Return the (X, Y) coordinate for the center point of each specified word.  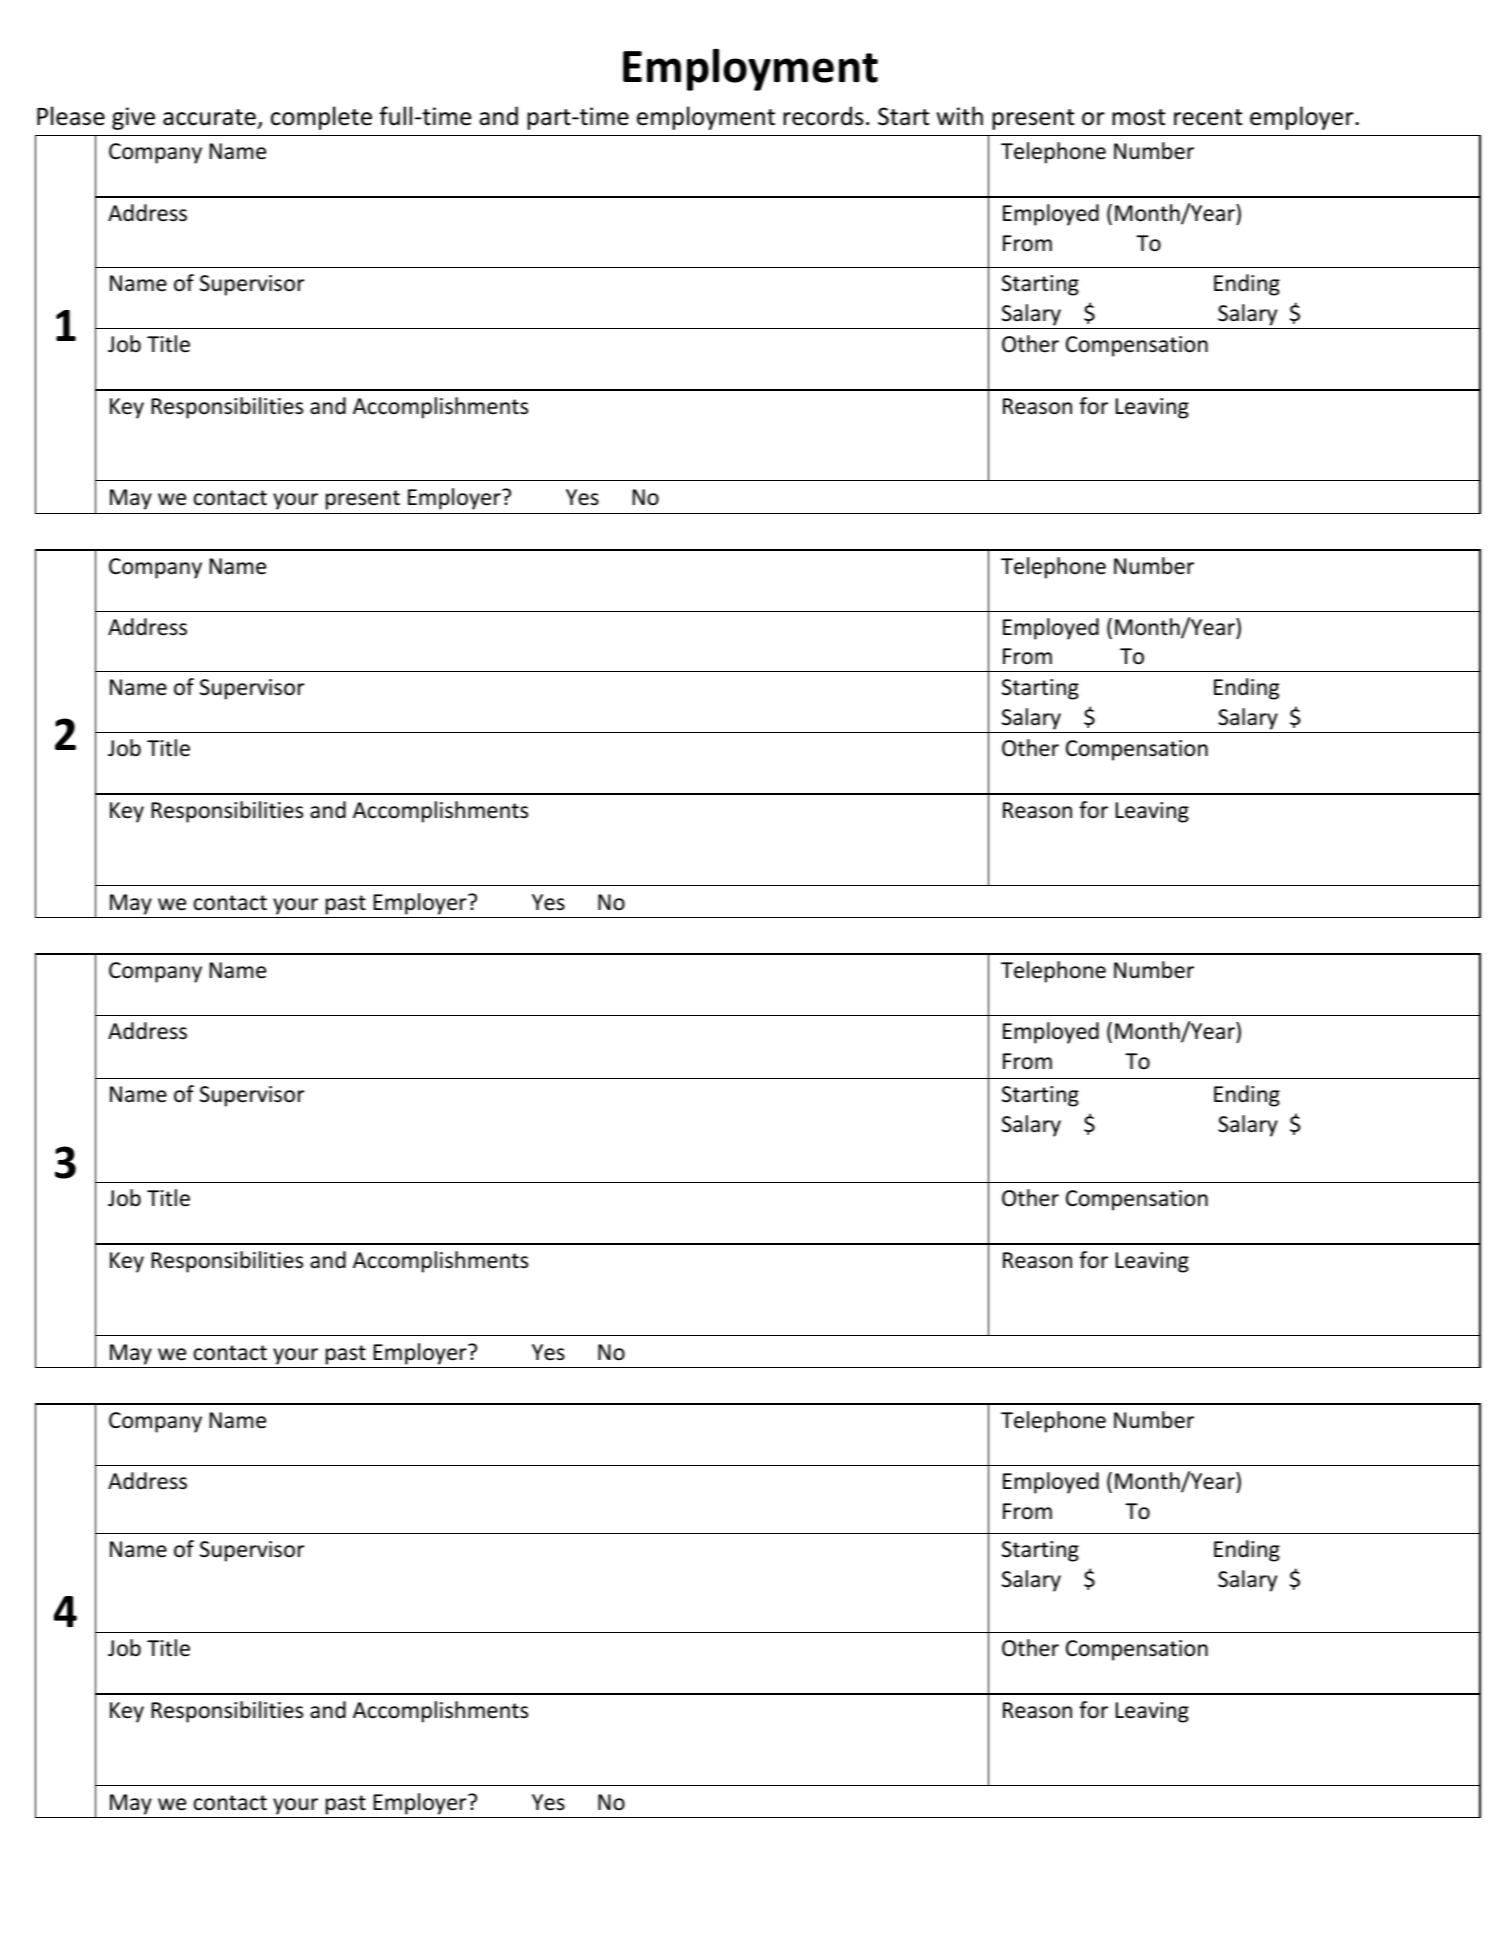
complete (321, 118)
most (1138, 117)
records (823, 116)
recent (1208, 117)
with (960, 116)
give (133, 118)
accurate (210, 119)
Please (71, 116)
